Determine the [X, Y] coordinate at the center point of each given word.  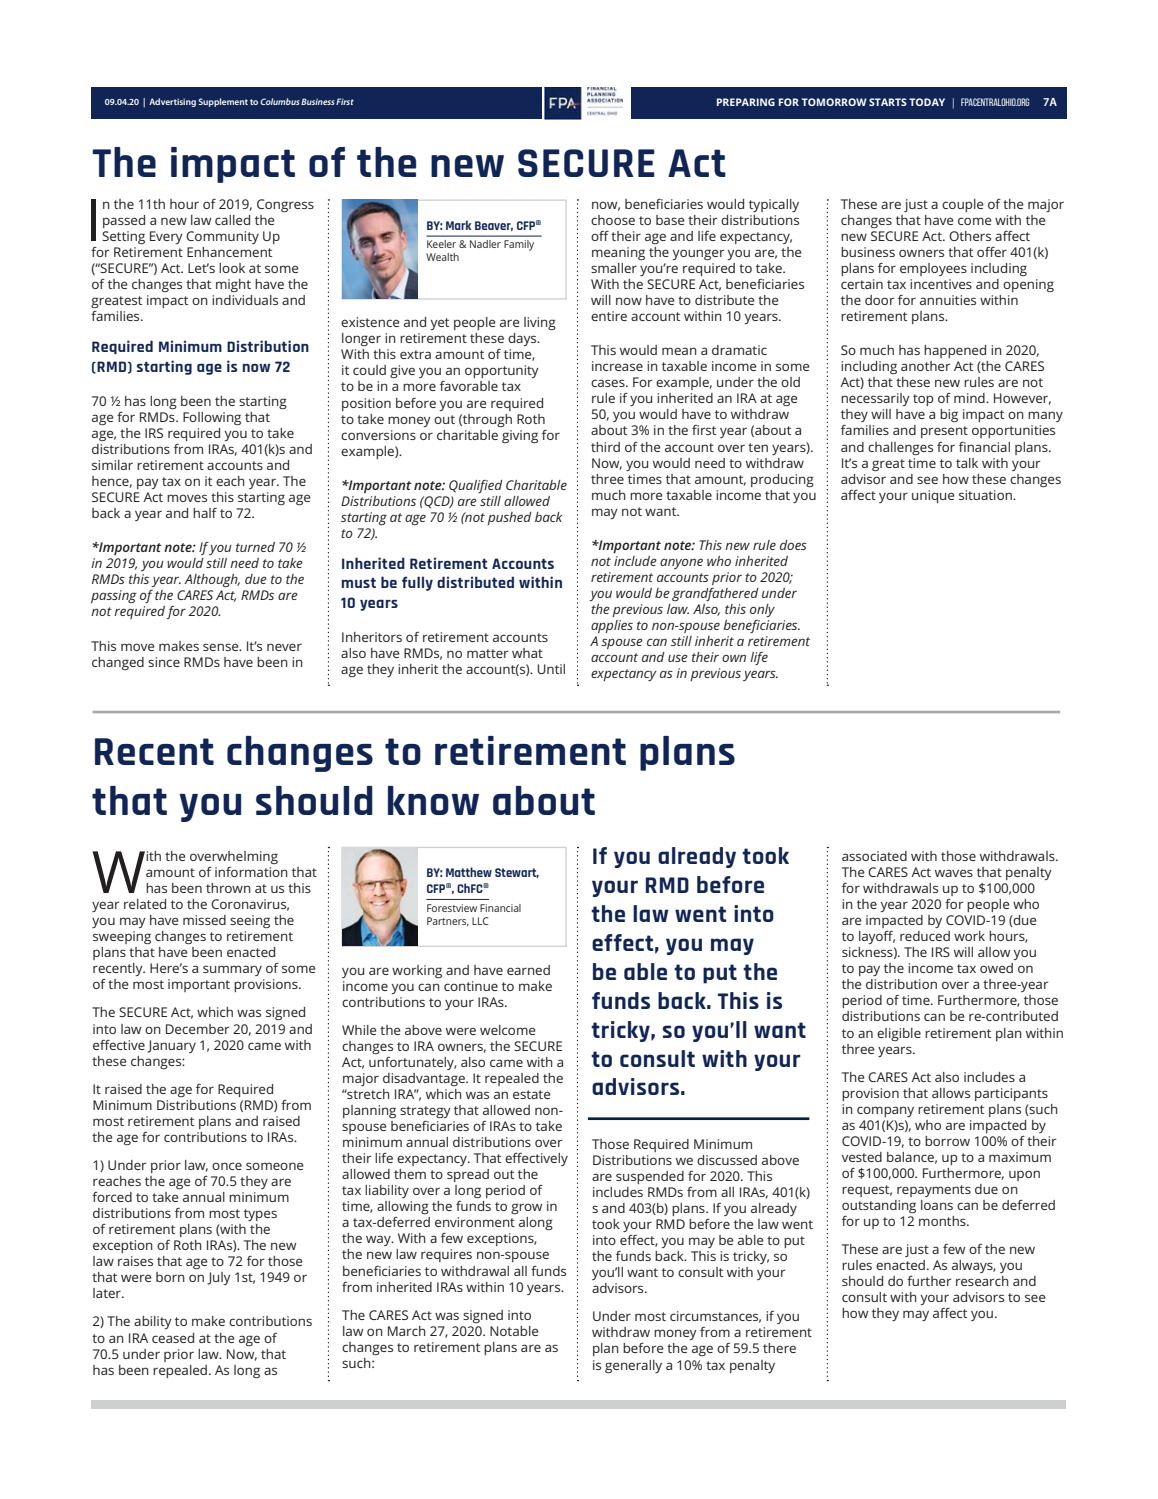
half [205, 513]
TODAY [927, 102]
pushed [509, 518]
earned [528, 970]
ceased [173, 1338]
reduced [925, 936]
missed [204, 920]
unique [933, 496]
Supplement [223, 102]
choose [613, 220]
